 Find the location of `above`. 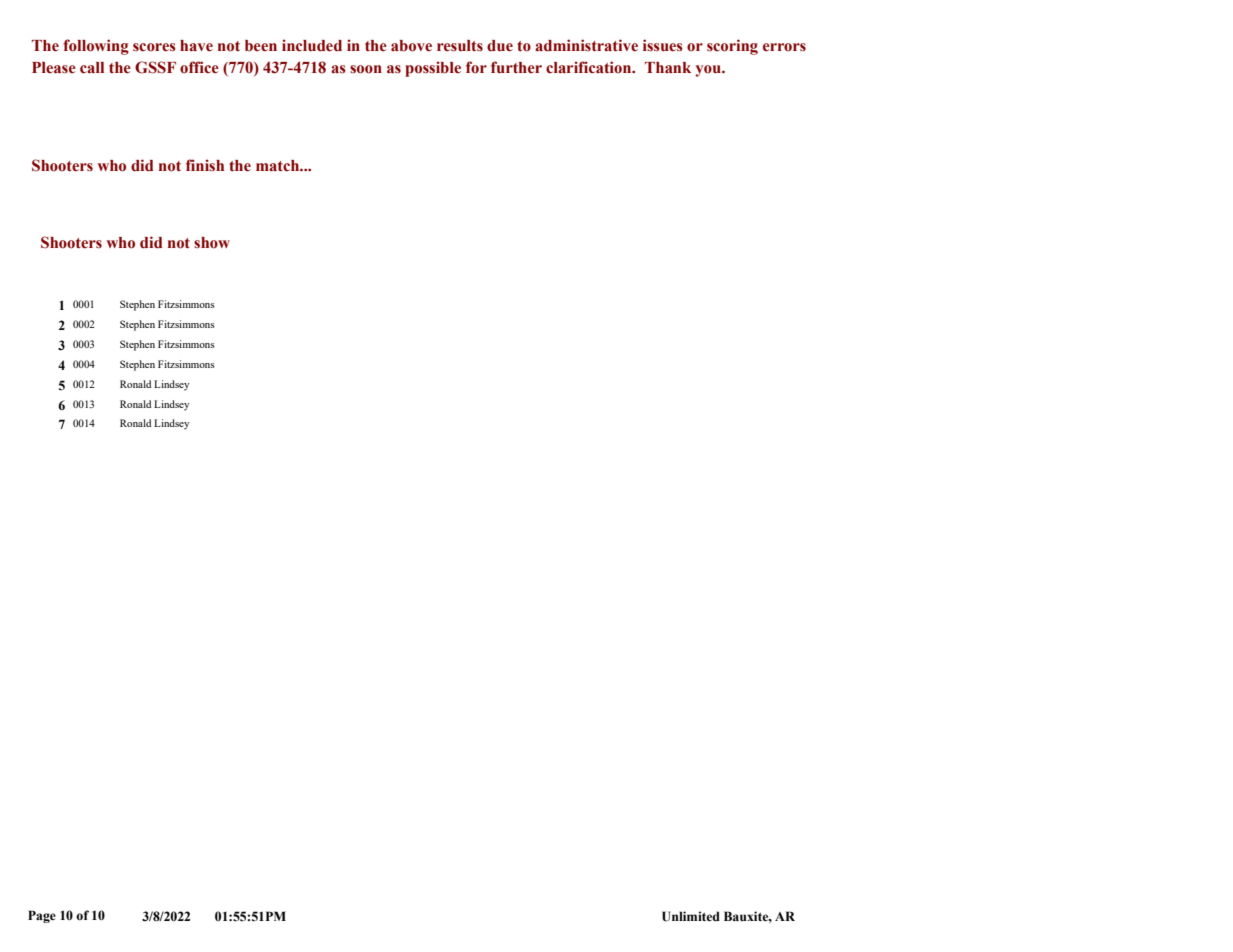

above is located at coordinates (411, 46).
